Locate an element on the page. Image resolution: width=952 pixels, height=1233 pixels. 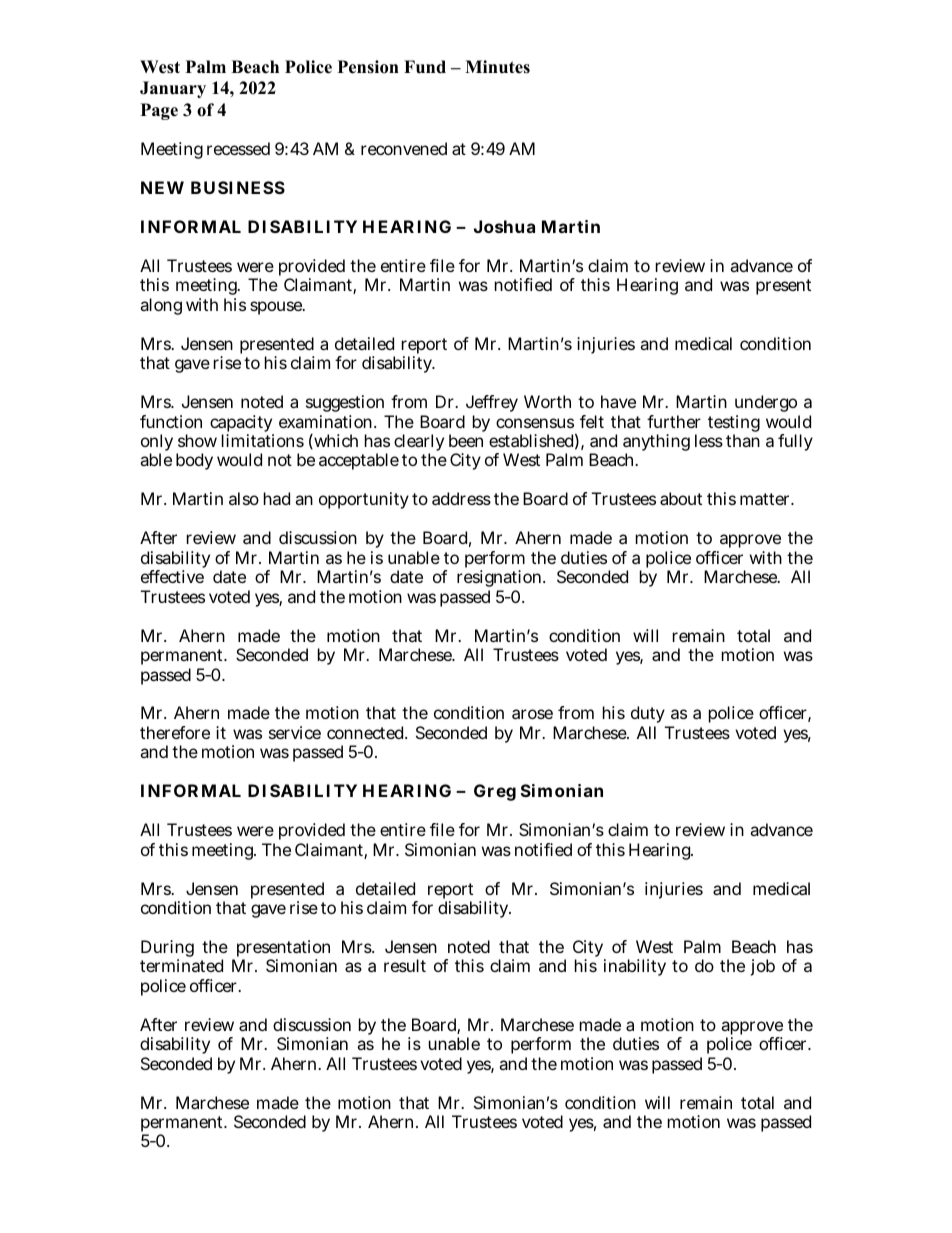
Minutes is located at coordinates (497, 67).
